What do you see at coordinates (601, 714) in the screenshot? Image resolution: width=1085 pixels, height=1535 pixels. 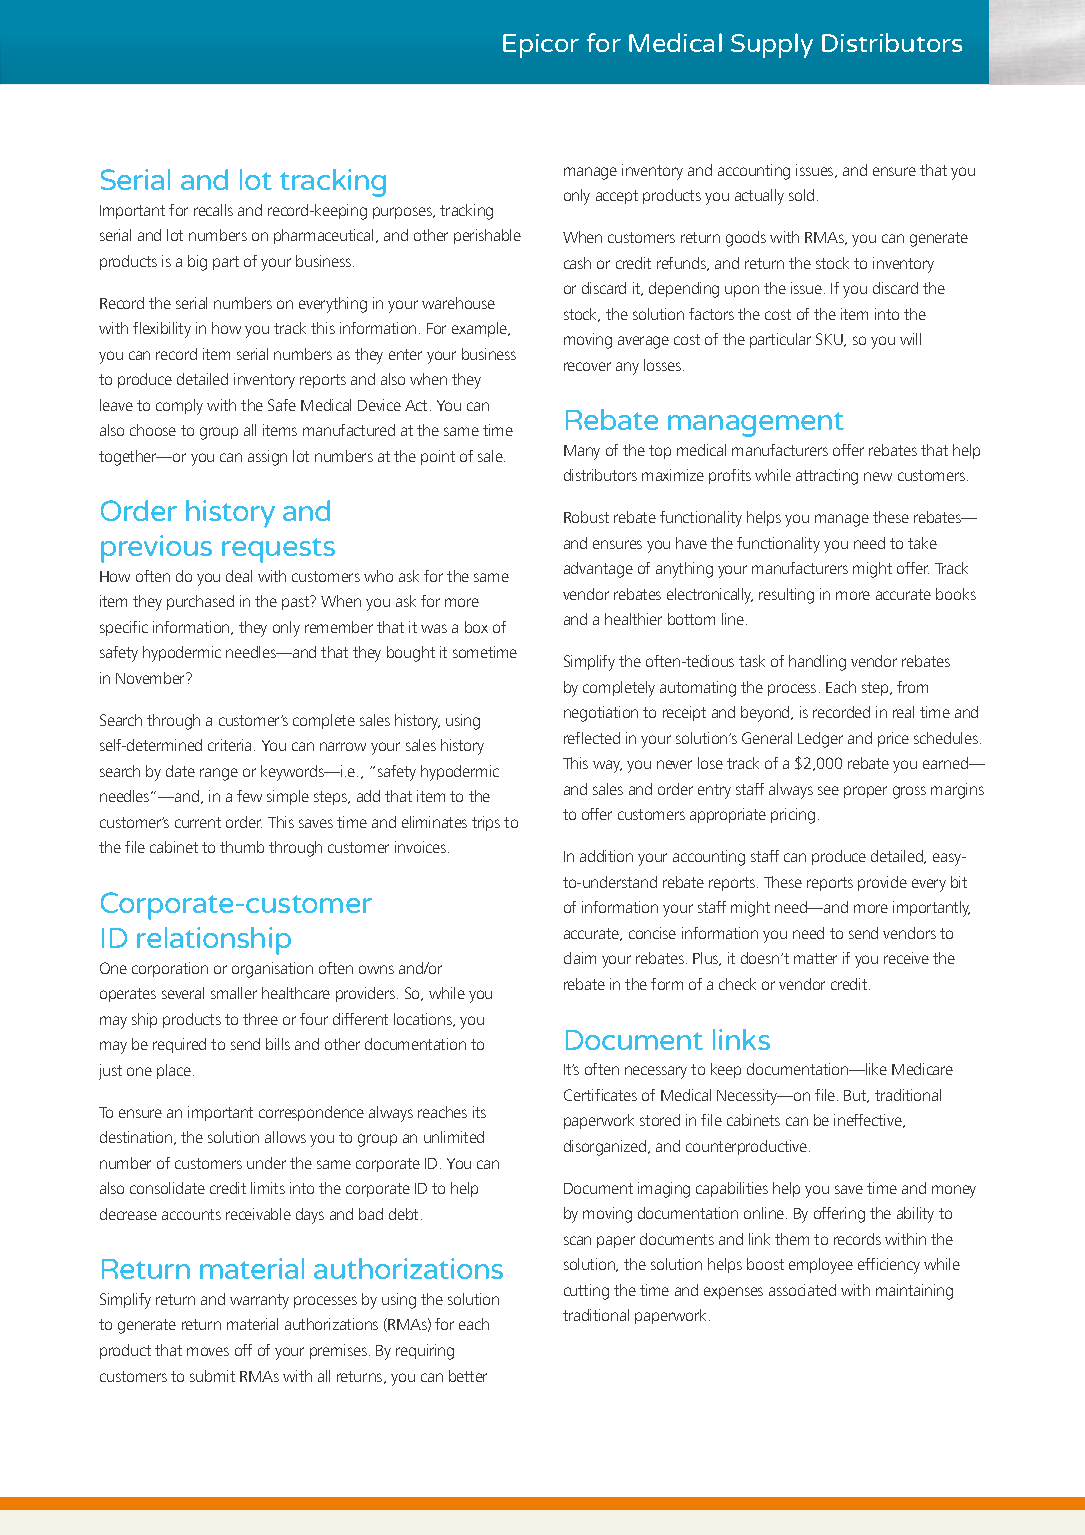 I see `negotiation` at bounding box center [601, 714].
